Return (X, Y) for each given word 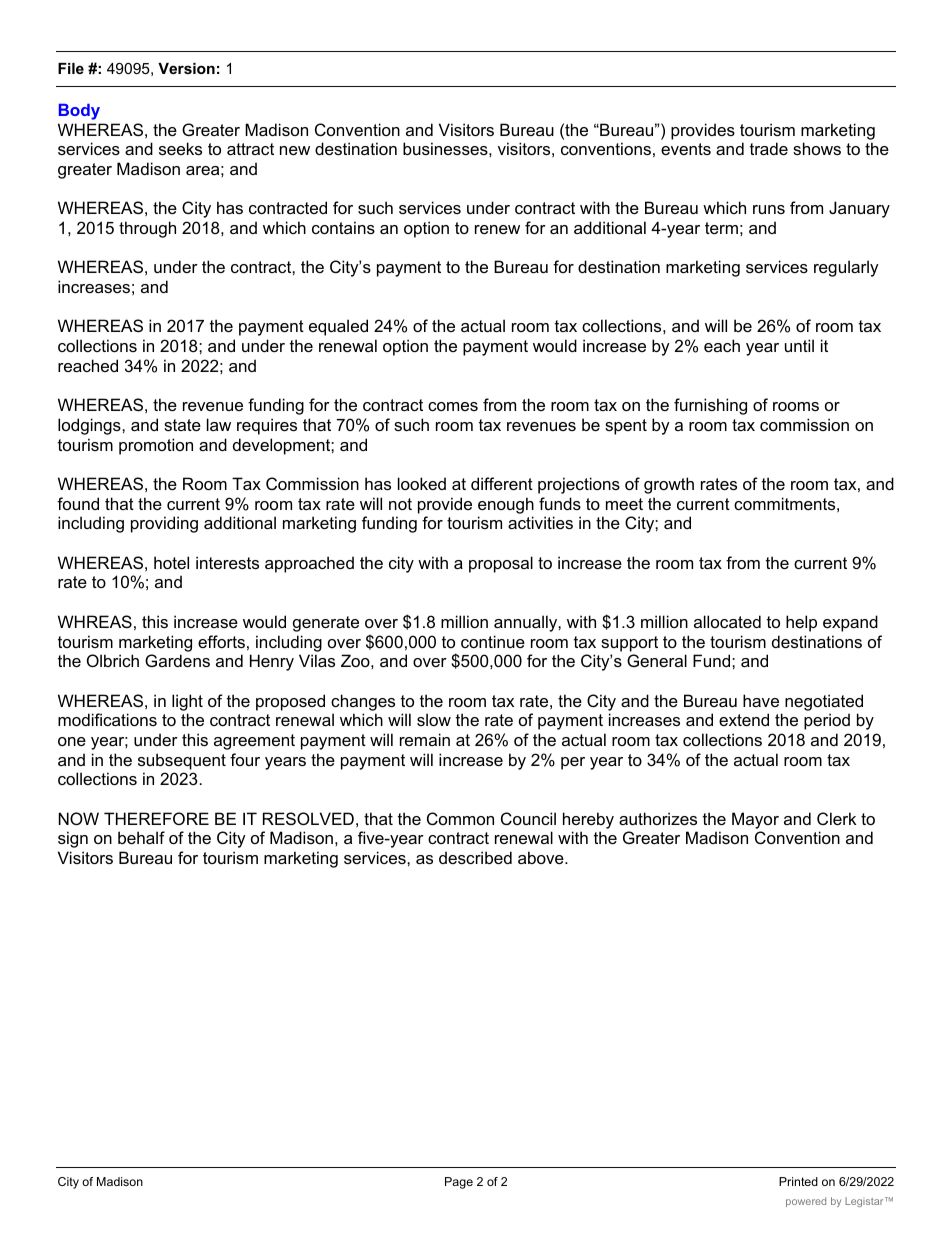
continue (493, 641)
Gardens (177, 660)
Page (459, 1183)
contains (343, 227)
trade (769, 148)
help (801, 623)
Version (186, 68)
